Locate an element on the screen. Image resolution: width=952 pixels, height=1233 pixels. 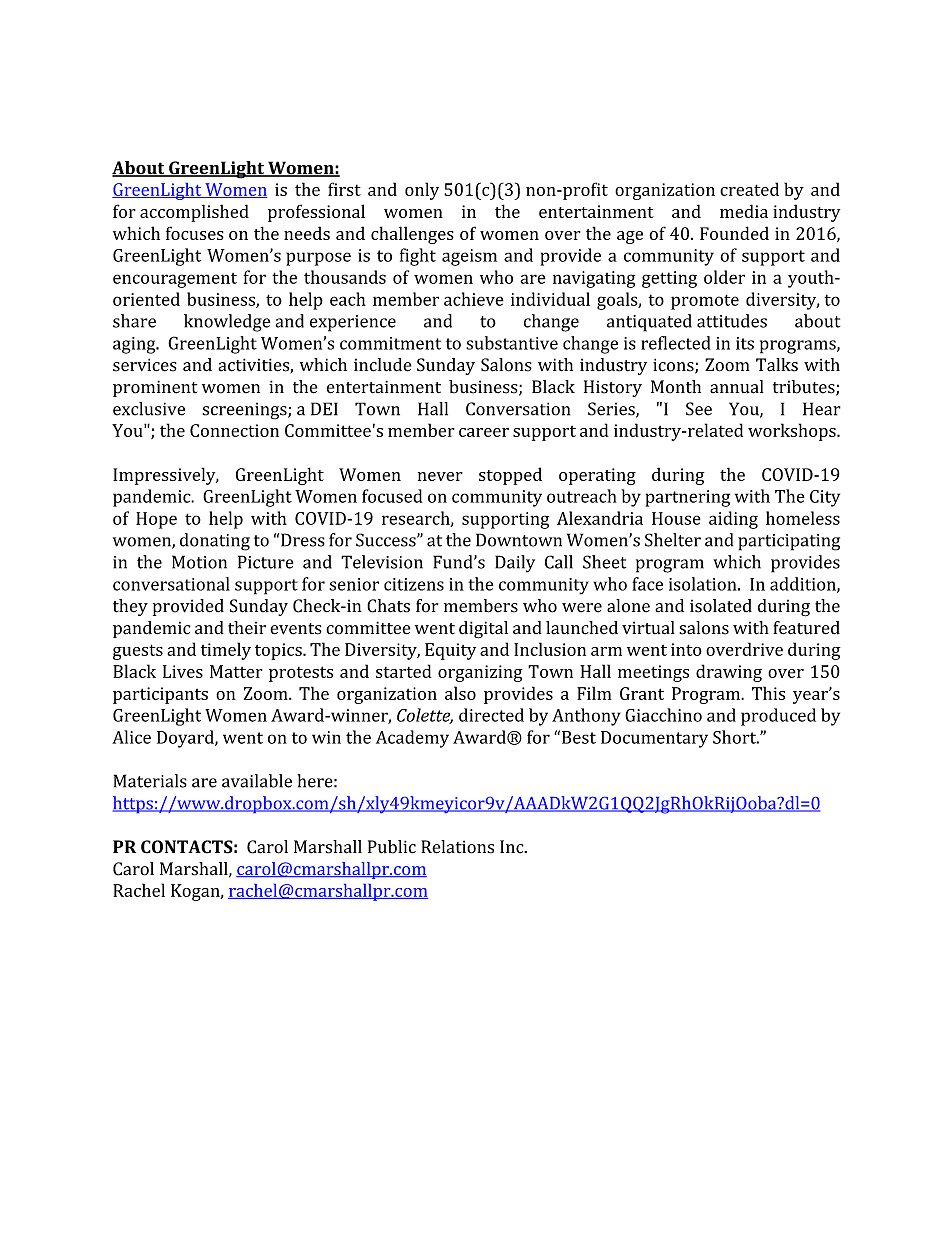
Daily is located at coordinates (515, 564).
